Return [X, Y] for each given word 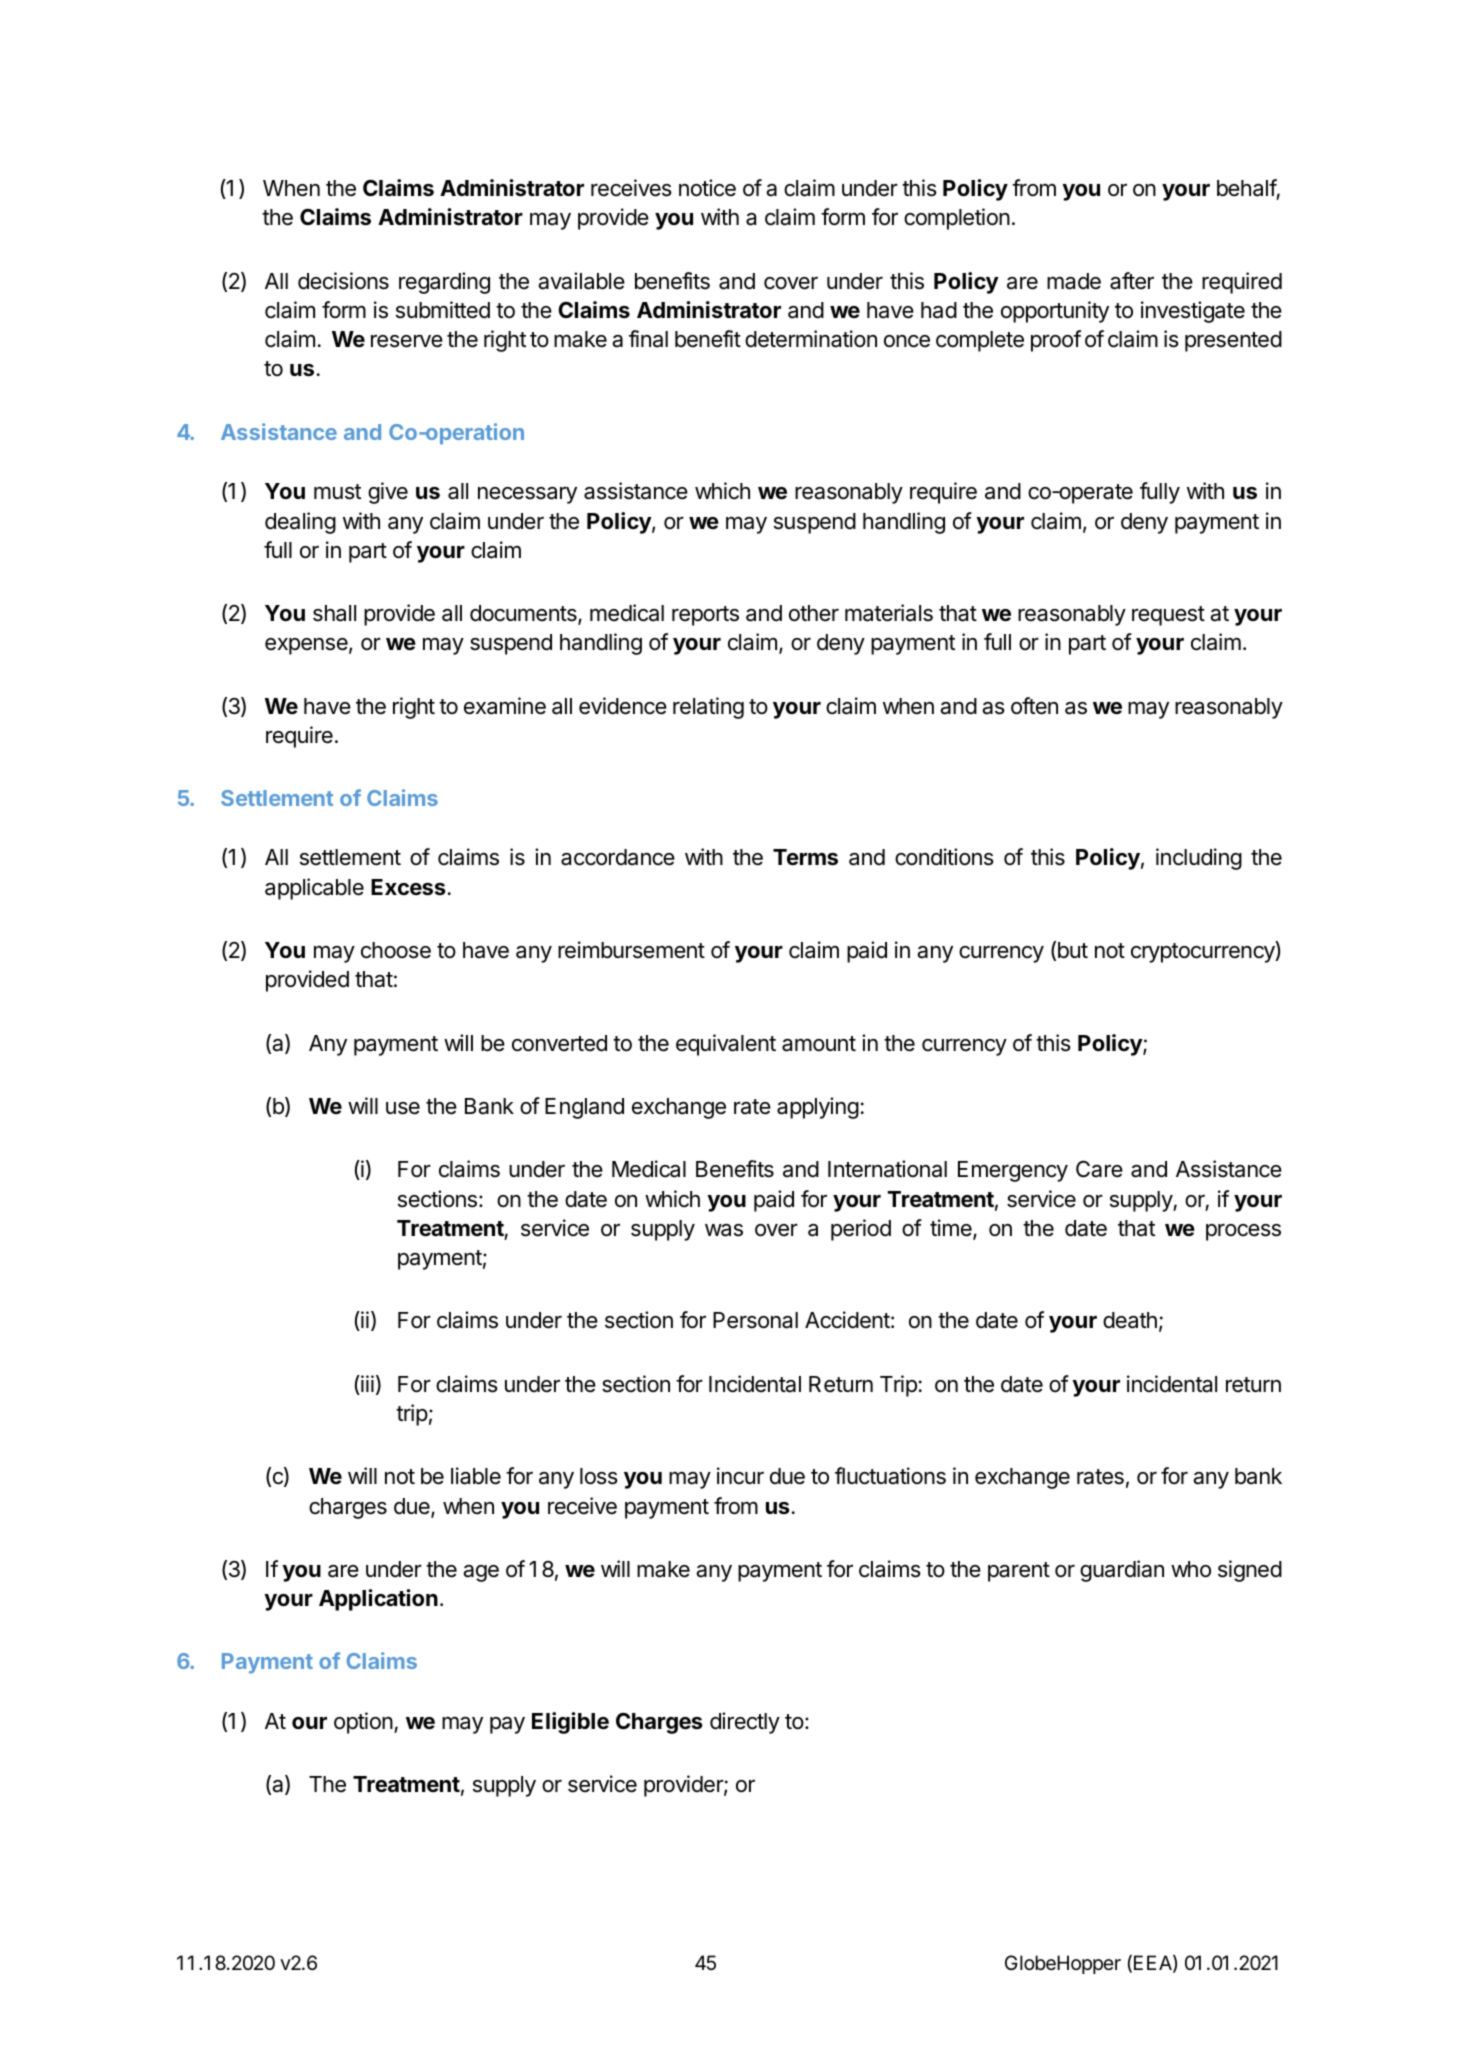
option [363, 1723]
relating [708, 708]
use [403, 1108]
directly [745, 1723]
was [724, 1230]
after [1132, 281]
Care [1099, 1169]
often [1034, 706]
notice [707, 188]
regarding [444, 283]
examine [505, 706]
